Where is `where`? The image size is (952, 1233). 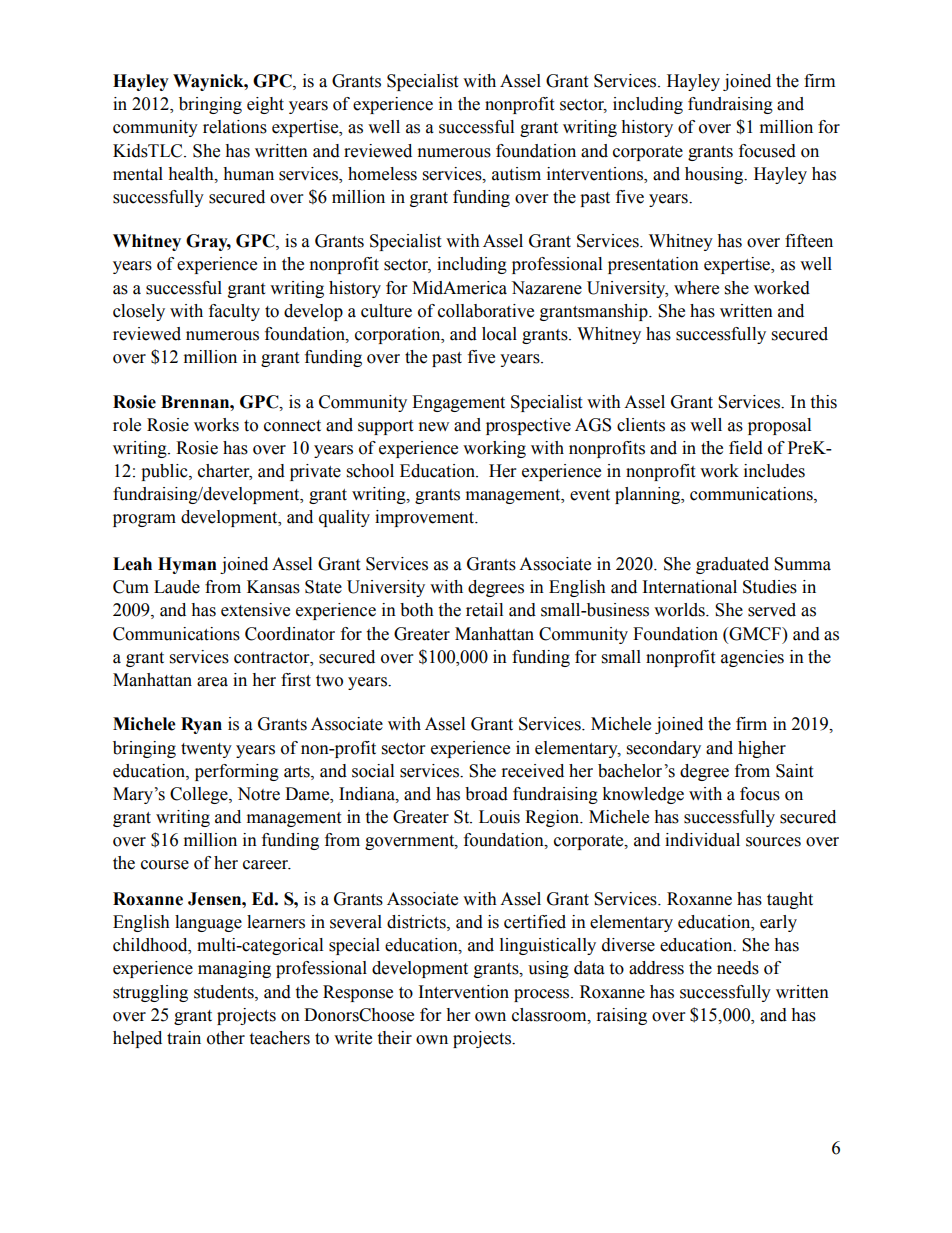
where is located at coordinates (696, 288).
